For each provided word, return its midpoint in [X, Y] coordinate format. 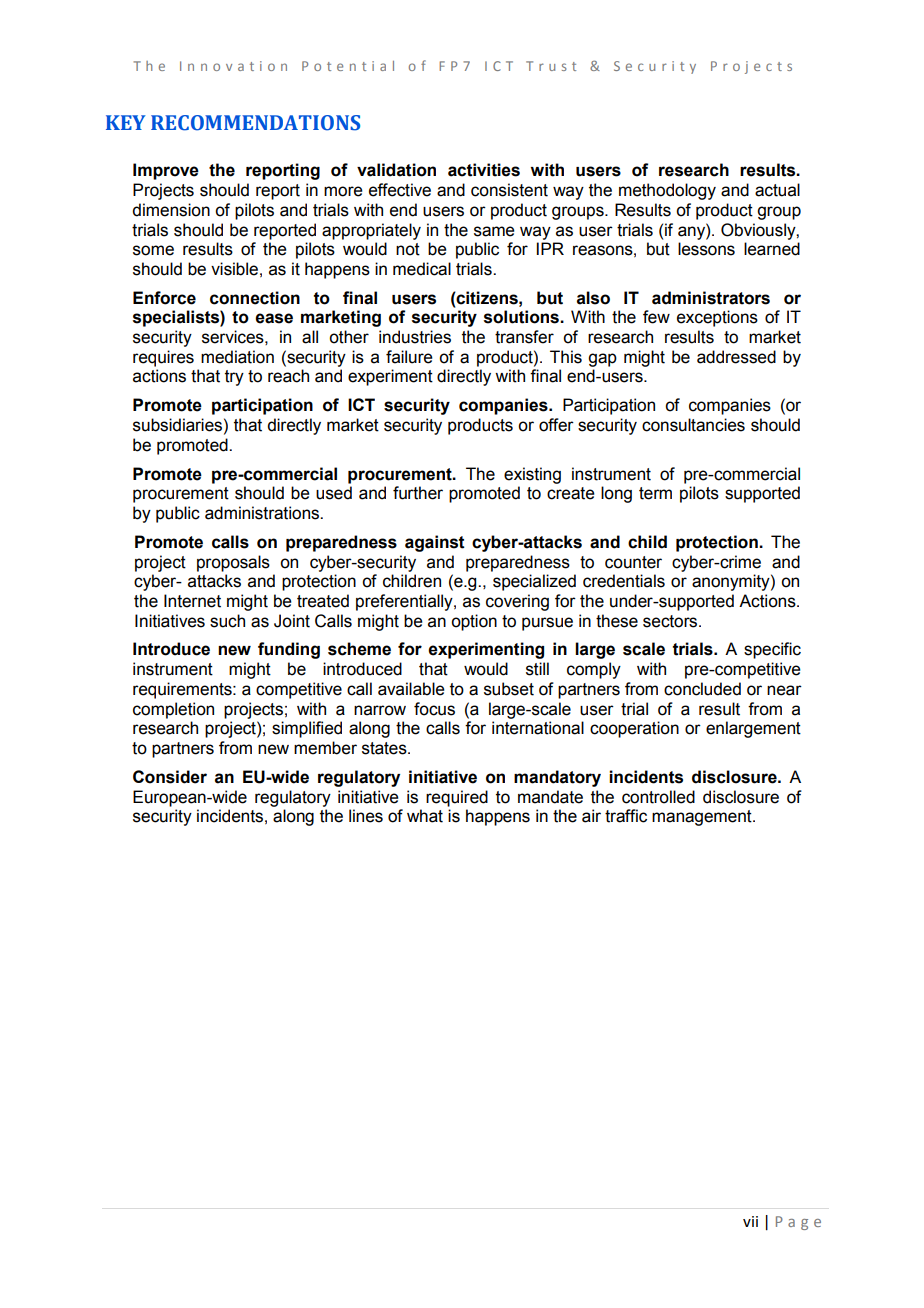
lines [366, 816]
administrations [263, 513]
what [425, 816]
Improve [166, 171]
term [655, 493]
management [703, 818]
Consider [170, 777]
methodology [667, 191]
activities [484, 170]
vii [750, 1221]
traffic [626, 816]
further [418, 493]
